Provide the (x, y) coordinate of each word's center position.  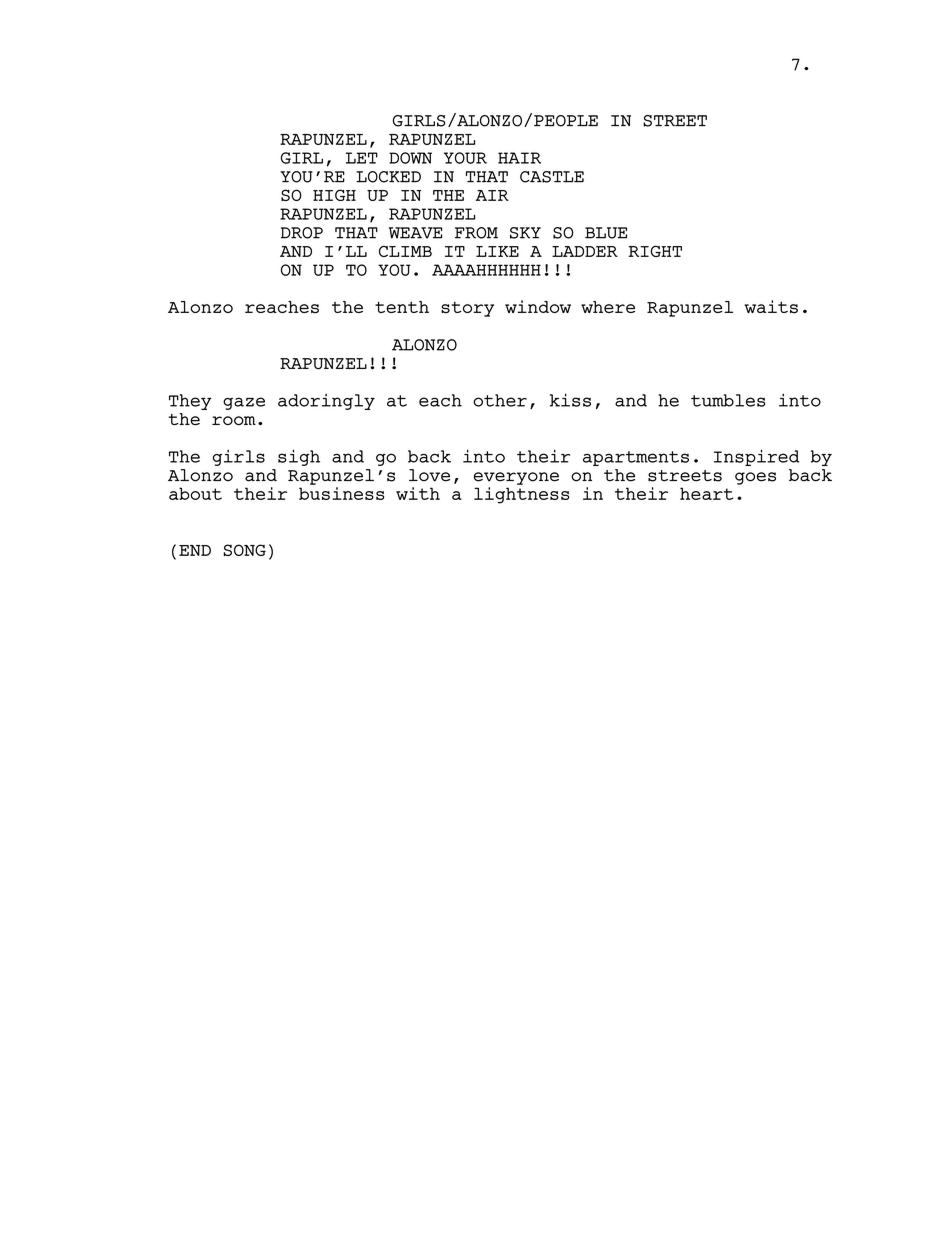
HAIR (519, 158)
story (467, 309)
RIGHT (655, 251)
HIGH (334, 195)
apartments (636, 458)
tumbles (728, 400)
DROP (302, 233)
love (429, 475)
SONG (244, 550)
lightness (521, 495)
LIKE (497, 251)
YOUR (465, 158)
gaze (244, 403)
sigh (299, 457)
